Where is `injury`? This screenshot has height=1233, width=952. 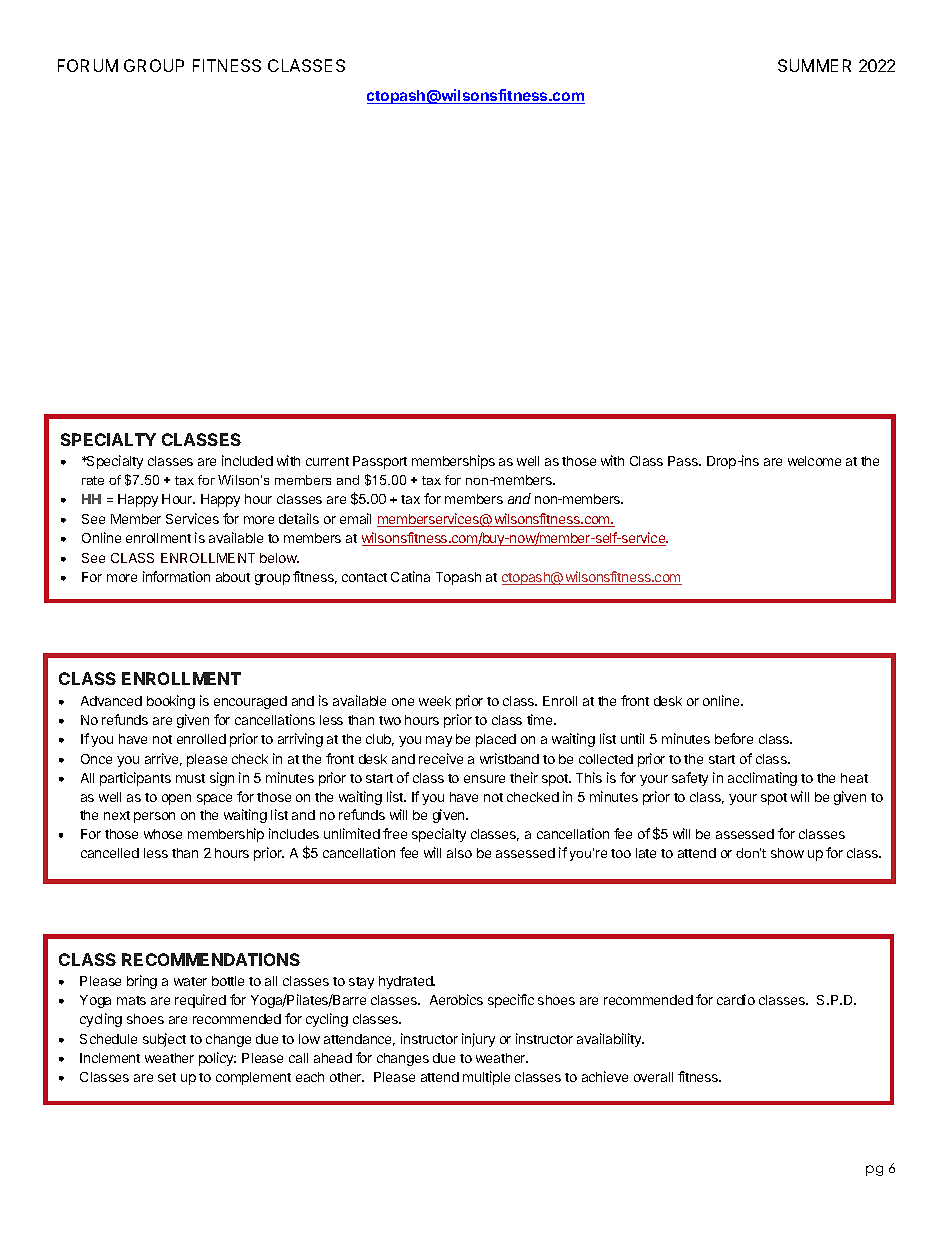
injury is located at coordinates (478, 1040).
